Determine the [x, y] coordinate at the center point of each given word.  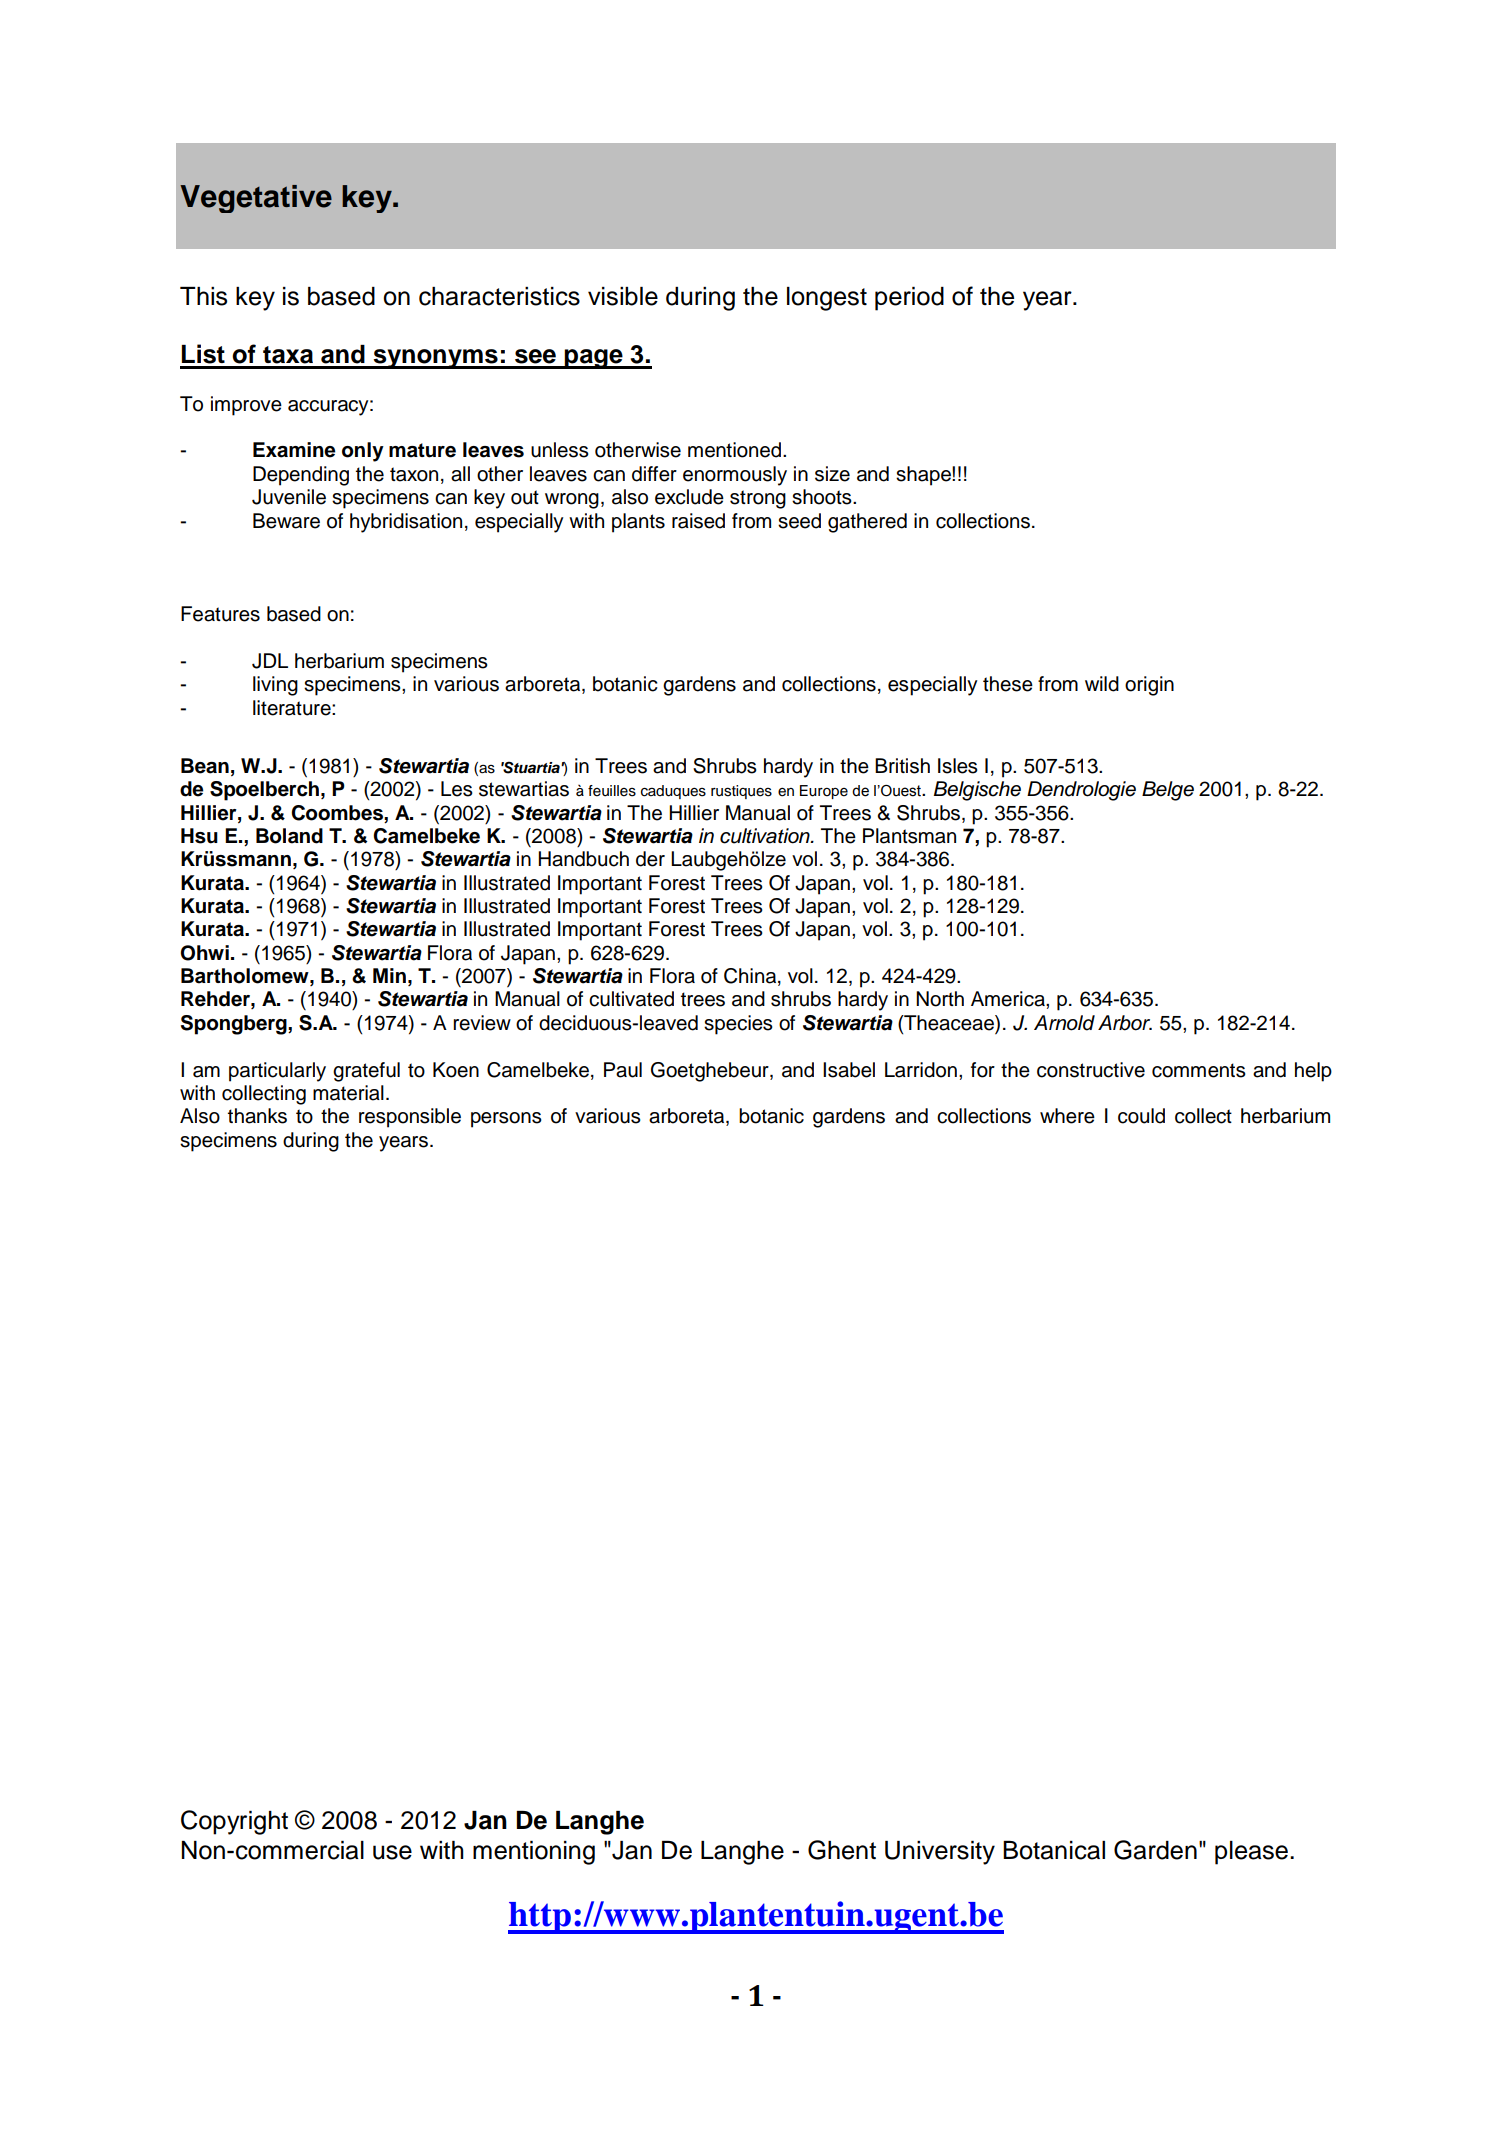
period [909, 299]
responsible [410, 1118]
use [392, 1852]
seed [799, 521]
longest [827, 299]
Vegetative [256, 199]
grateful [366, 1072]
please [1251, 1853]
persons [506, 1120]
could [1141, 1116]
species [738, 1025]
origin [1149, 686]
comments [1199, 1070]
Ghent [842, 1850]
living [275, 686]
